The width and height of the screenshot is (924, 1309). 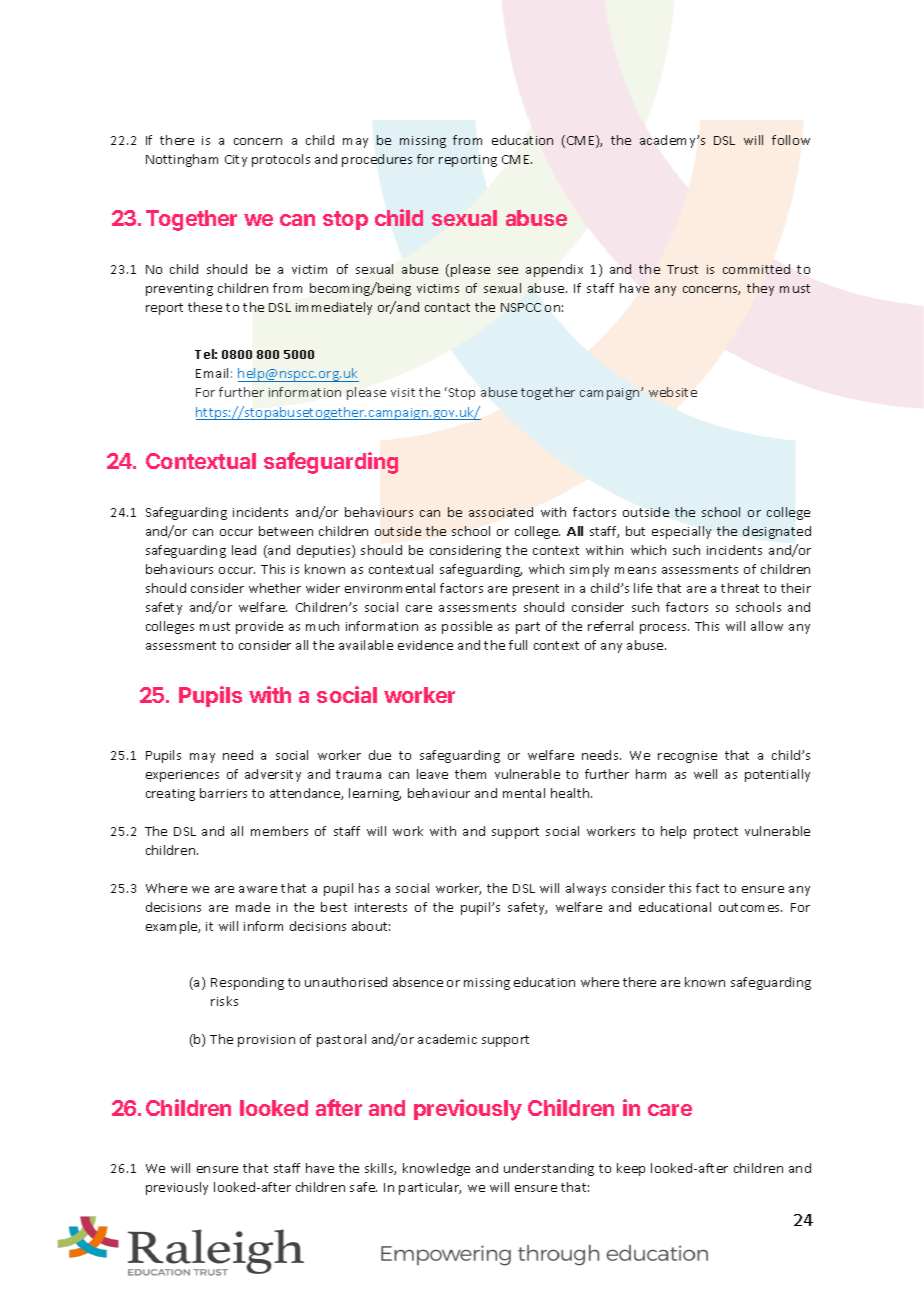 I want to click on provision, so click(x=266, y=1041).
